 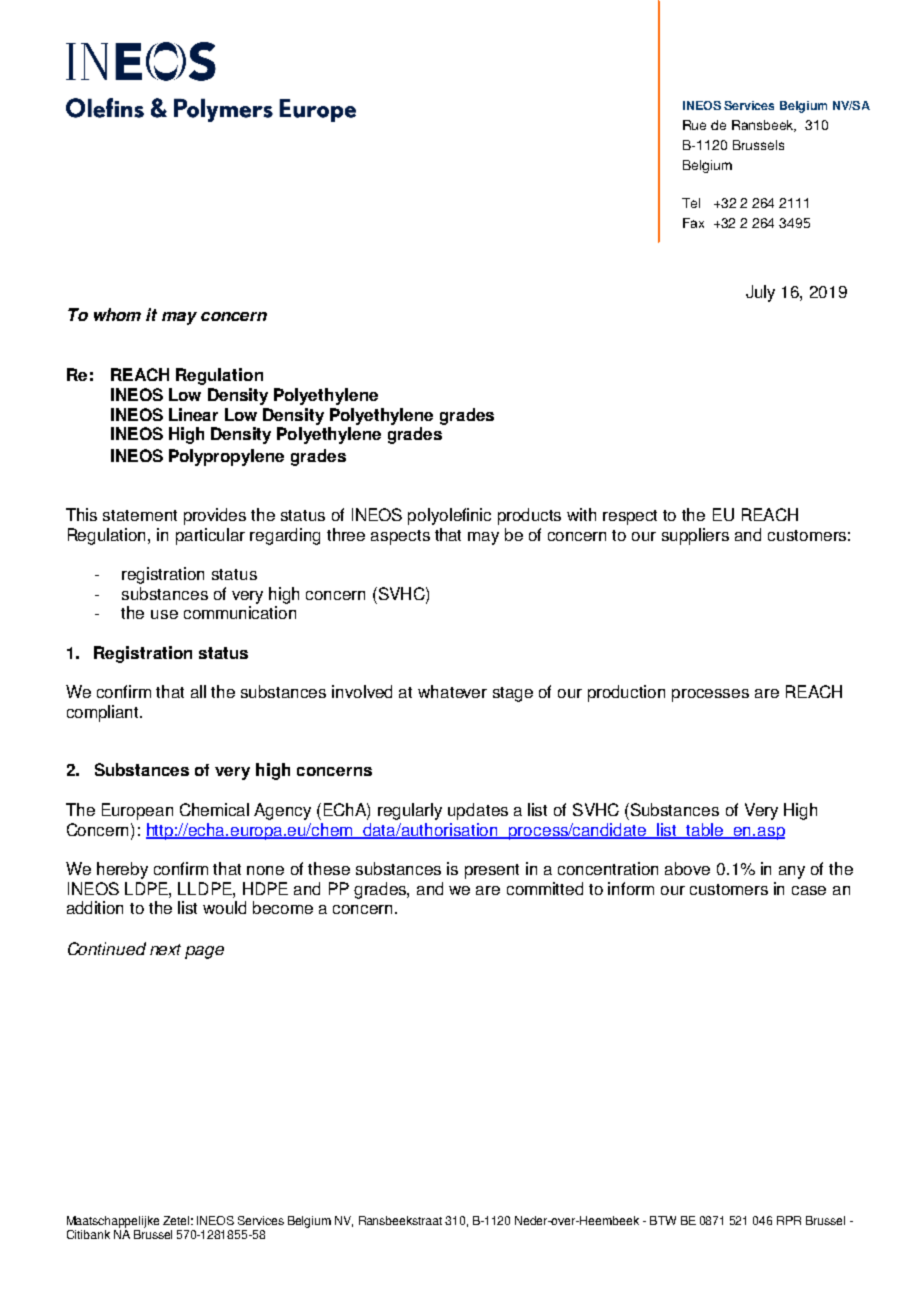 What do you see at coordinates (760, 293) in the screenshot?
I see `July` at bounding box center [760, 293].
